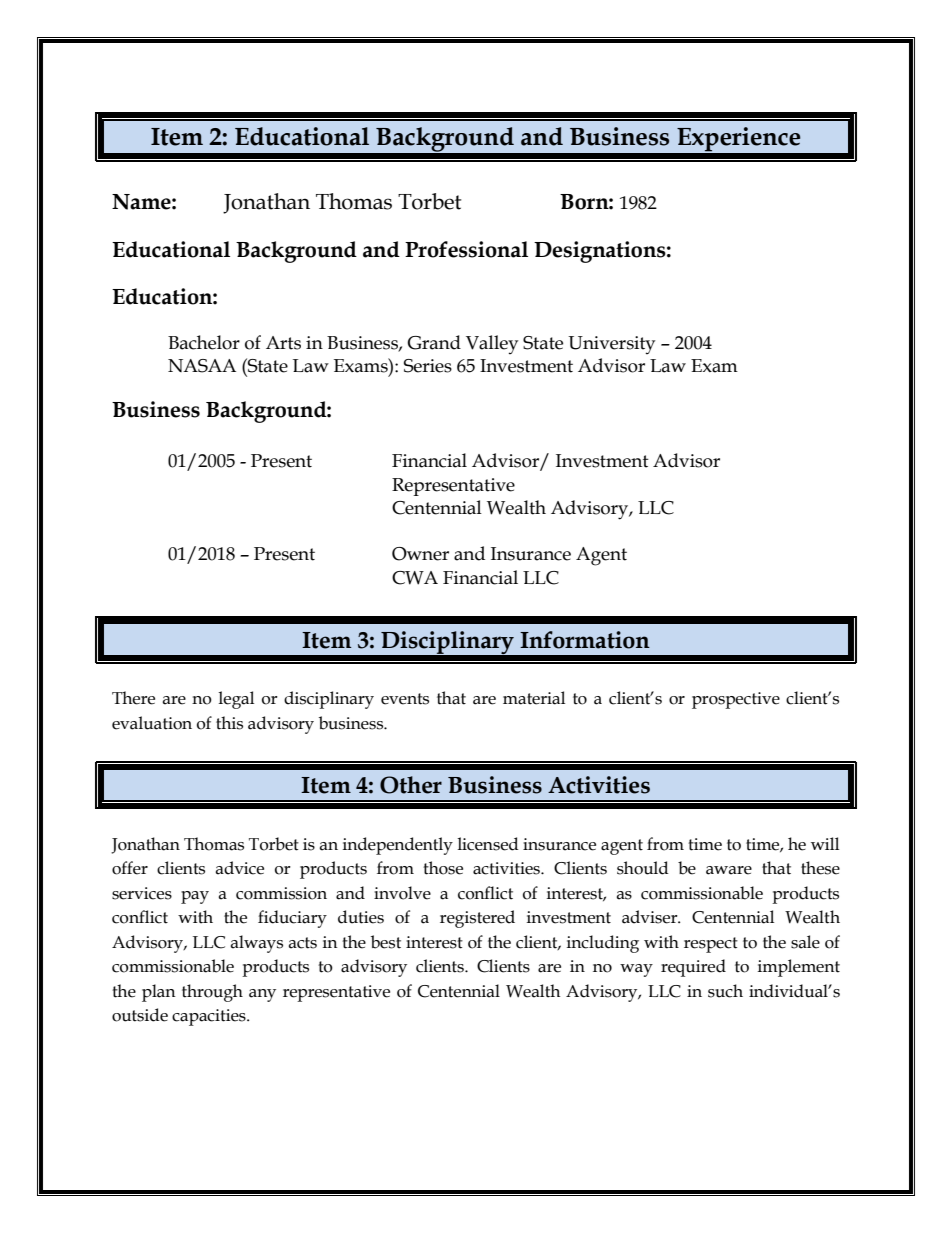 This document has height=1233, width=952. What do you see at coordinates (585, 640) in the document?
I see `Information` at bounding box center [585, 640].
